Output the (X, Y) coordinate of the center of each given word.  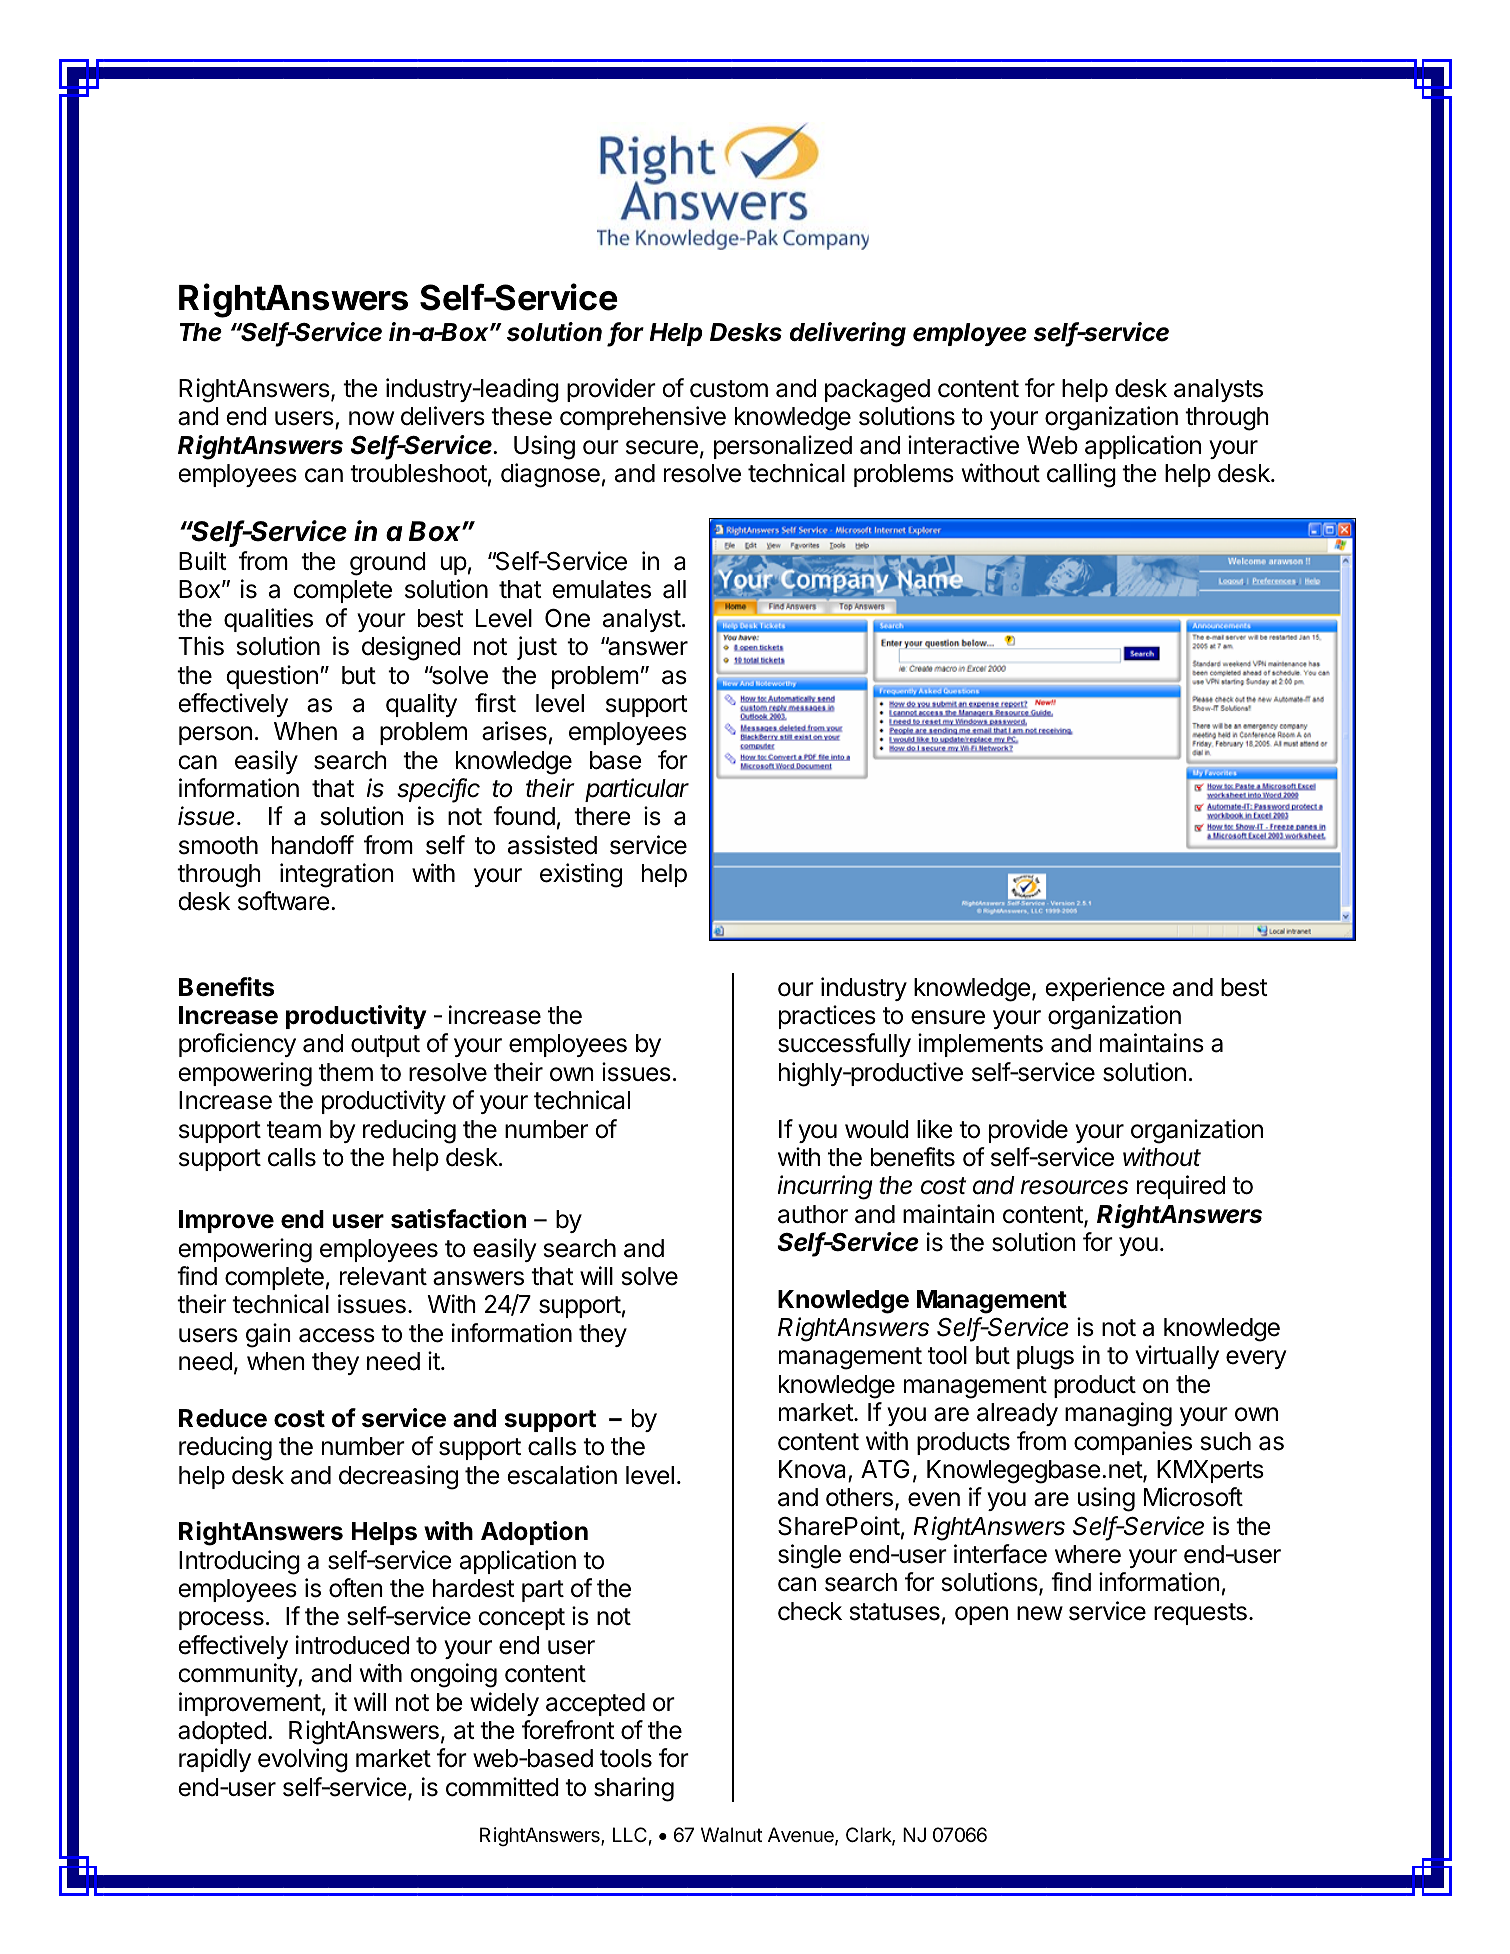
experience (1105, 989)
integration (337, 875)
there (602, 816)
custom (729, 389)
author (813, 1214)
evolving (303, 1760)
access (337, 1335)
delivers (443, 416)
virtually (1177, 1357)
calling (1081, 475)
